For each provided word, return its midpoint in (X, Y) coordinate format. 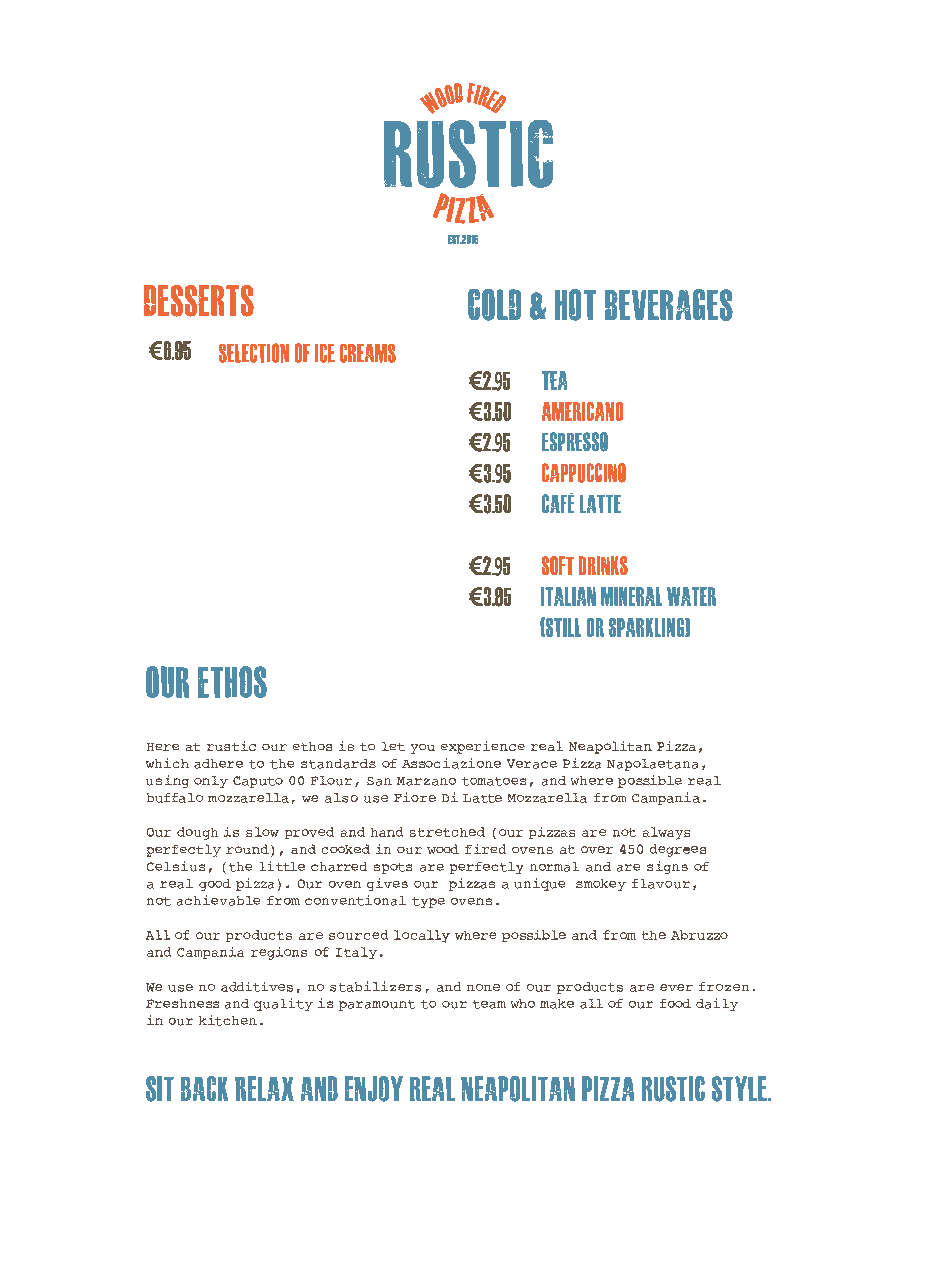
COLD (494, 305)
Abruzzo (699, 935)
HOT (575, 305)
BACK (204, 1088)
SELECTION (254, 353)
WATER (691, 596)
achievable (218, 900)
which (167, 763)
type (428, 902)
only (211, 782)
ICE (325, 353)
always (666, 833)
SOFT (558, 565)
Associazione (451, 763)
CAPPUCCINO (584, 473)
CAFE (558, 503)
